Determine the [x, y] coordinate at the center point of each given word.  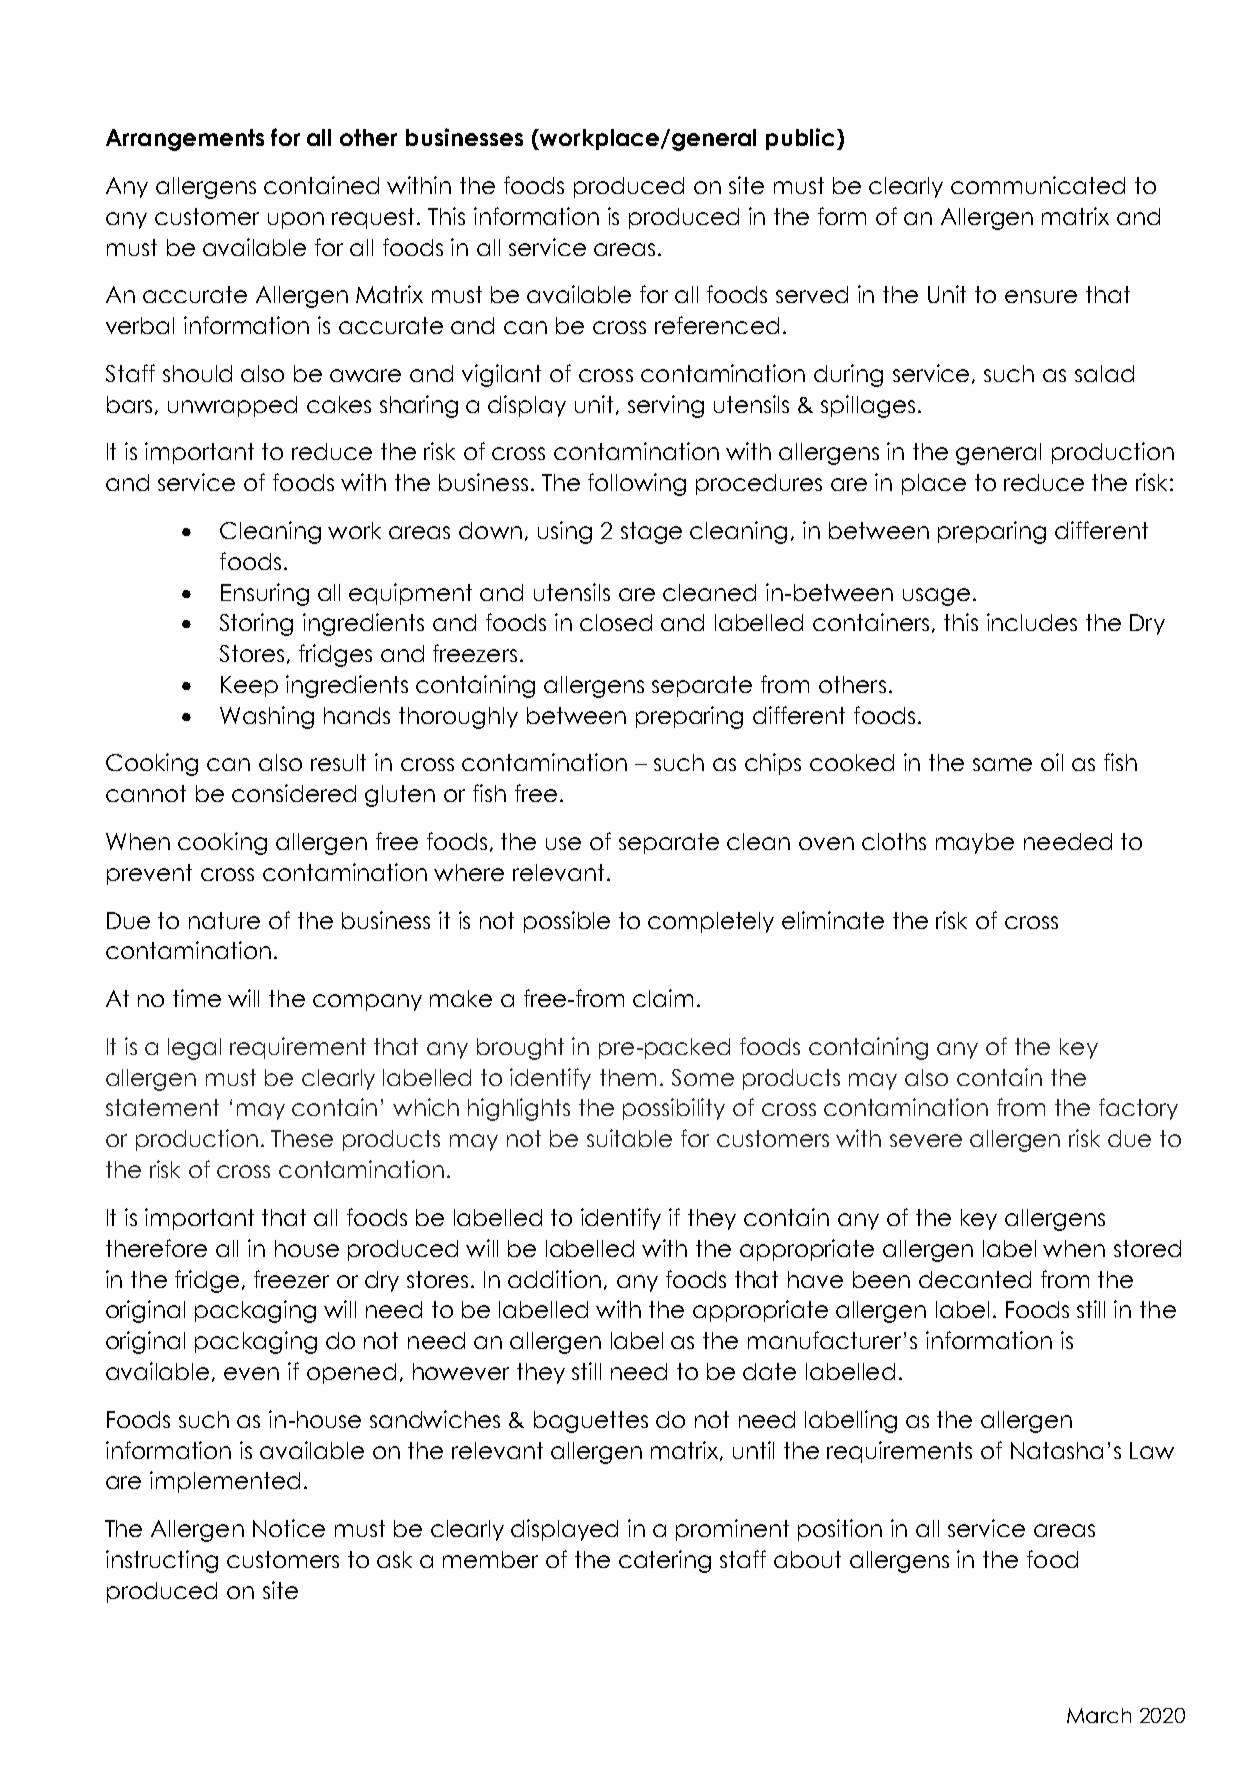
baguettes [591, 1422]
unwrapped [232, 406]
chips [773, 764]
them [628, 1077]
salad [1104, 373]
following [637, 484]
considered [294, 793]
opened [351, 1373]
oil [1052, 762]
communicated [1038, 185]
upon [296, 220]
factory [1138, 1109]
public [800, 139]
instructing [162, 1561]
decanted [975, 1279]
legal [194, 1049]
